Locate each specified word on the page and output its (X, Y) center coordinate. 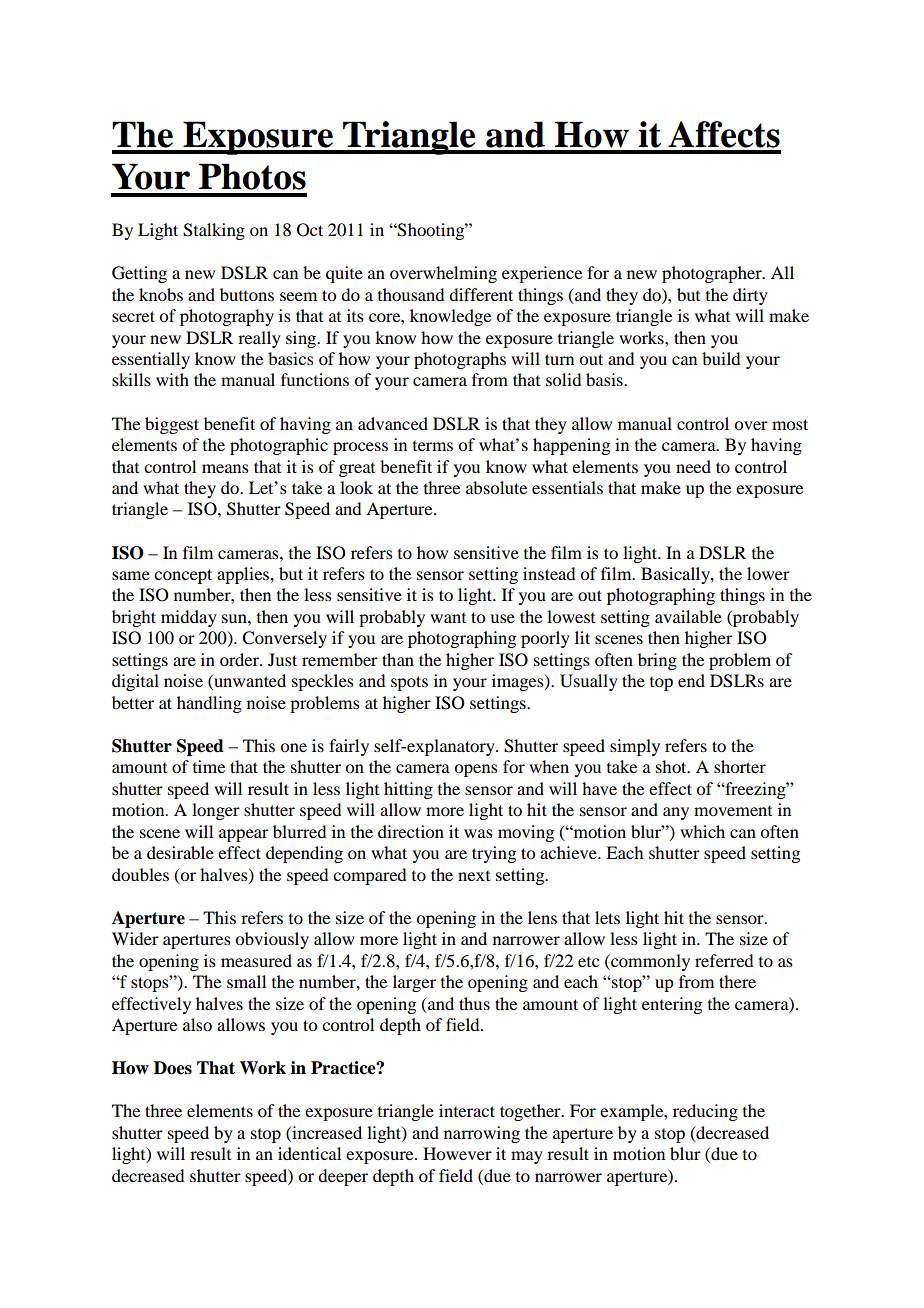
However (457, 1153)
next (474, 876)
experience (542, 274)
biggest (172, 425)
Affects (724, 134)
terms (433, 446)
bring (657, 661)
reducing (705, 1112)
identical (309, 1153)
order (240, 659)
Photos (252, 176)
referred (724, 960)
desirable (180, 852)
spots (409, 683)
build (721, 358)
